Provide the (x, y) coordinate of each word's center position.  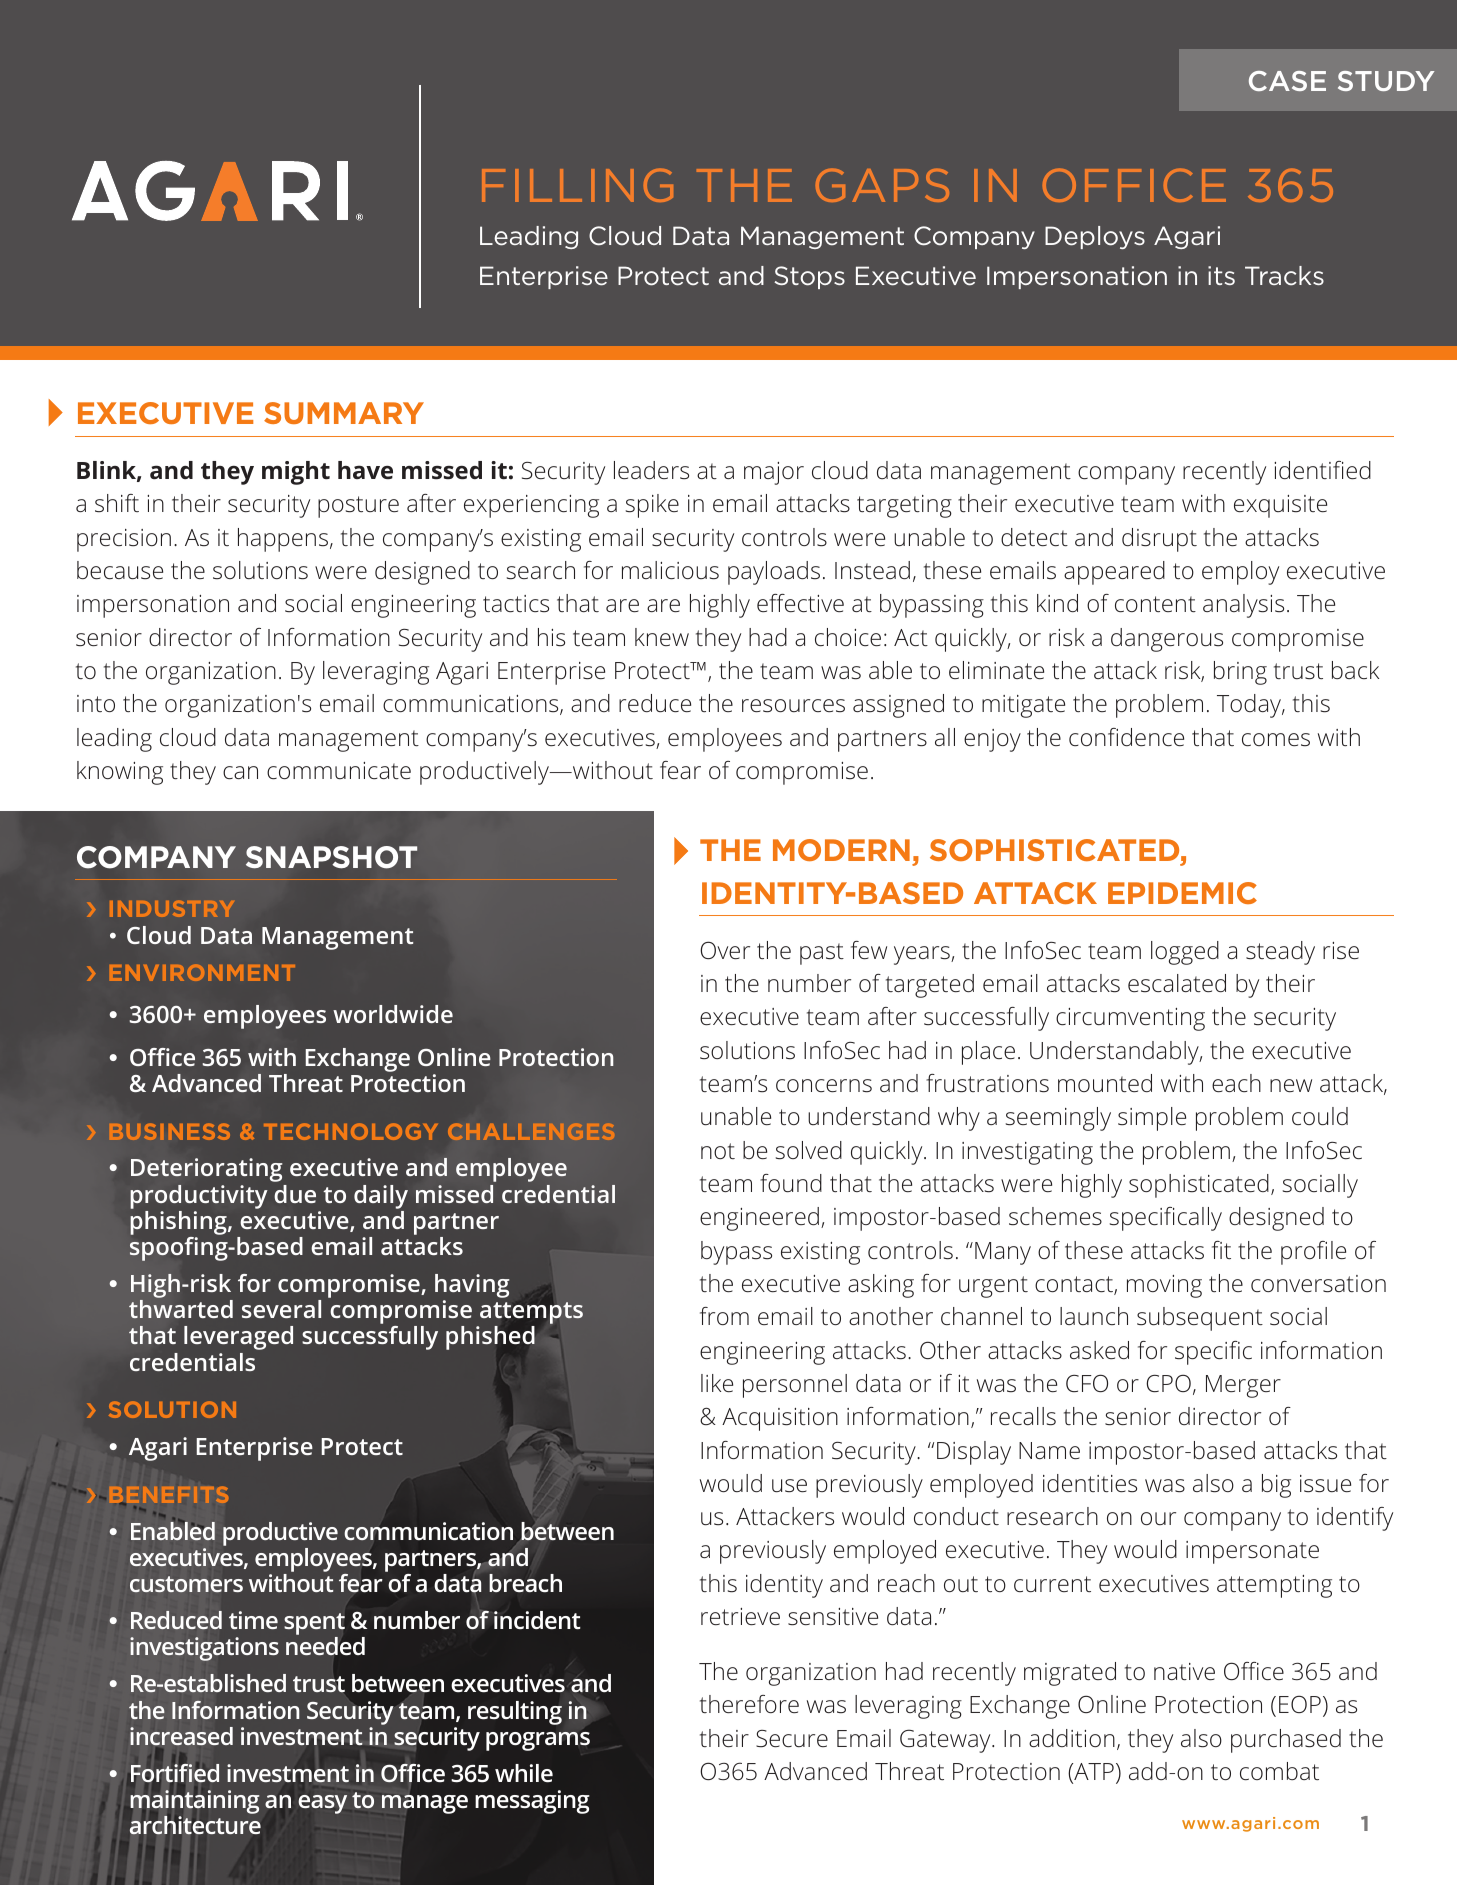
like (717, 1383)
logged (1185, 953)
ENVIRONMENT (202, 972)
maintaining (195, 1803)
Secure (792, 1739)
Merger (1243, 1386)
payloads (774, 573)
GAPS (882, 185)
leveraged (238, 1338)
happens (283, 540)
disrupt (1159, 540)
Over (725, 950)
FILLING (577, 185)
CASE (1287, 81)
